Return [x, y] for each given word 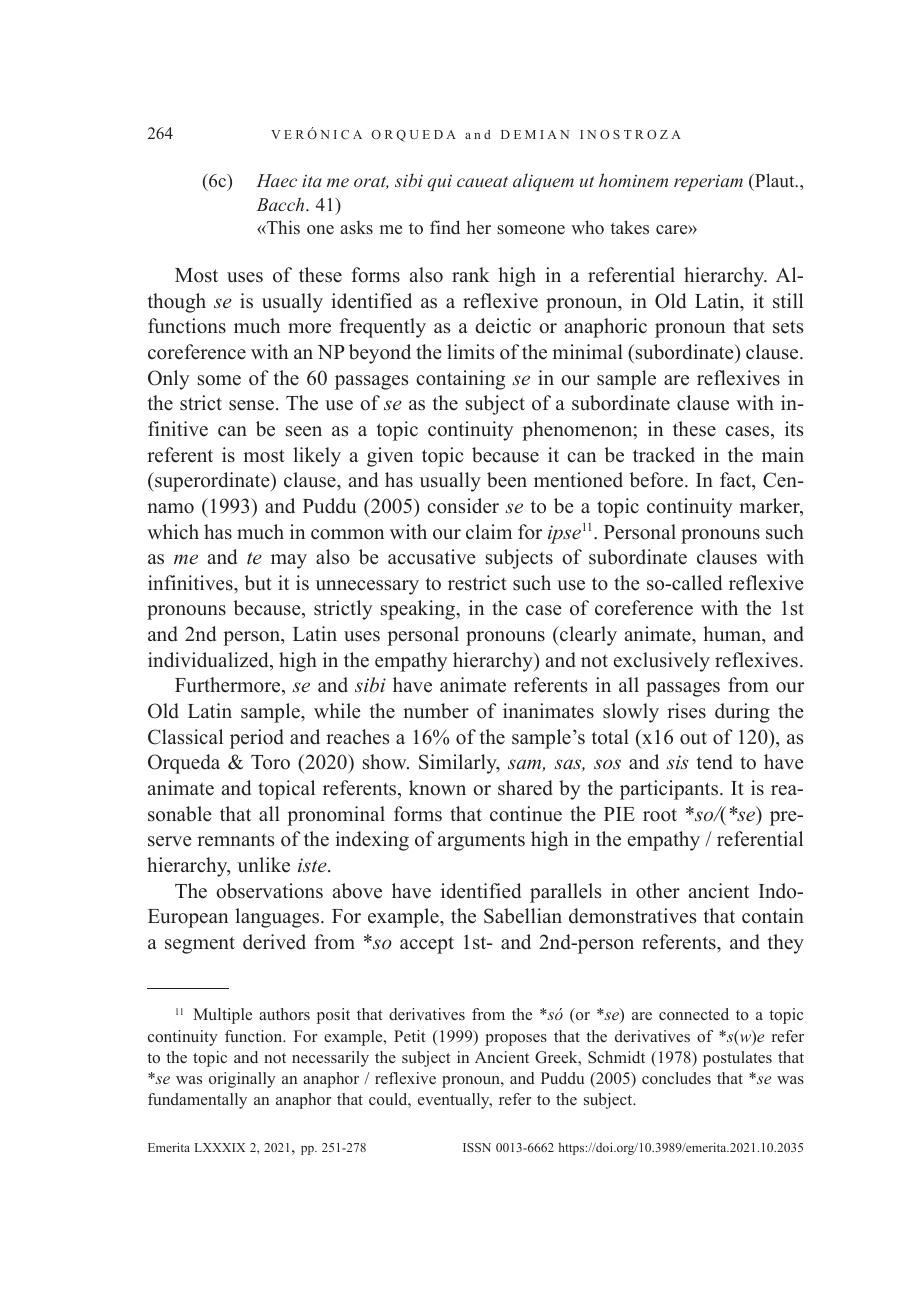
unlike [264, 865]
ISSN [477, 1147]
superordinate [212, 482]
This [282, 227]
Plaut [775, 180]
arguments [481, 842]
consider [463, 506]
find [445, 227]
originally [242, 1080]
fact [737, 481]
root [660, 815]
